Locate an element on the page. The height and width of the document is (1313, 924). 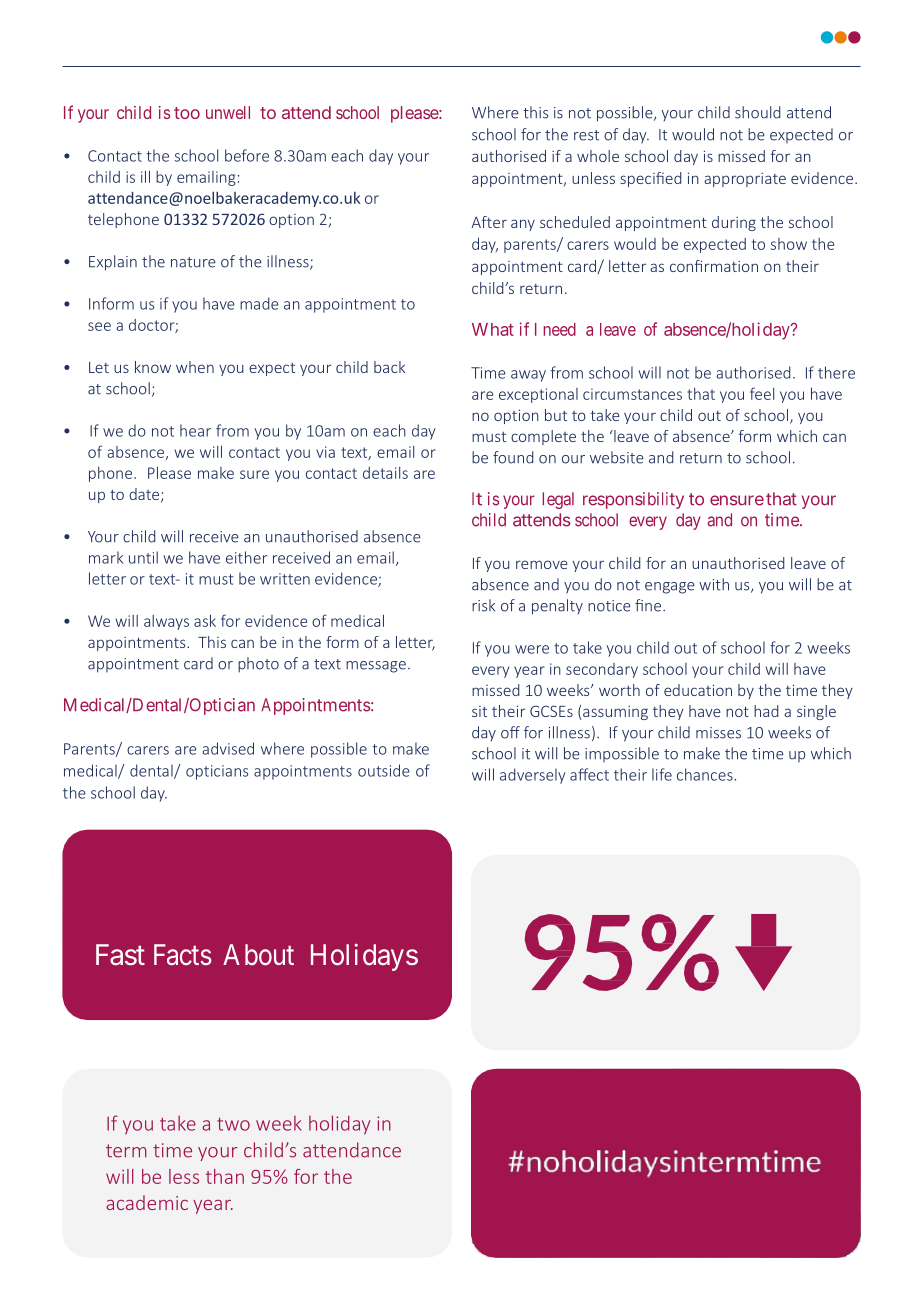
two is located at coordinates (233, 1124).
